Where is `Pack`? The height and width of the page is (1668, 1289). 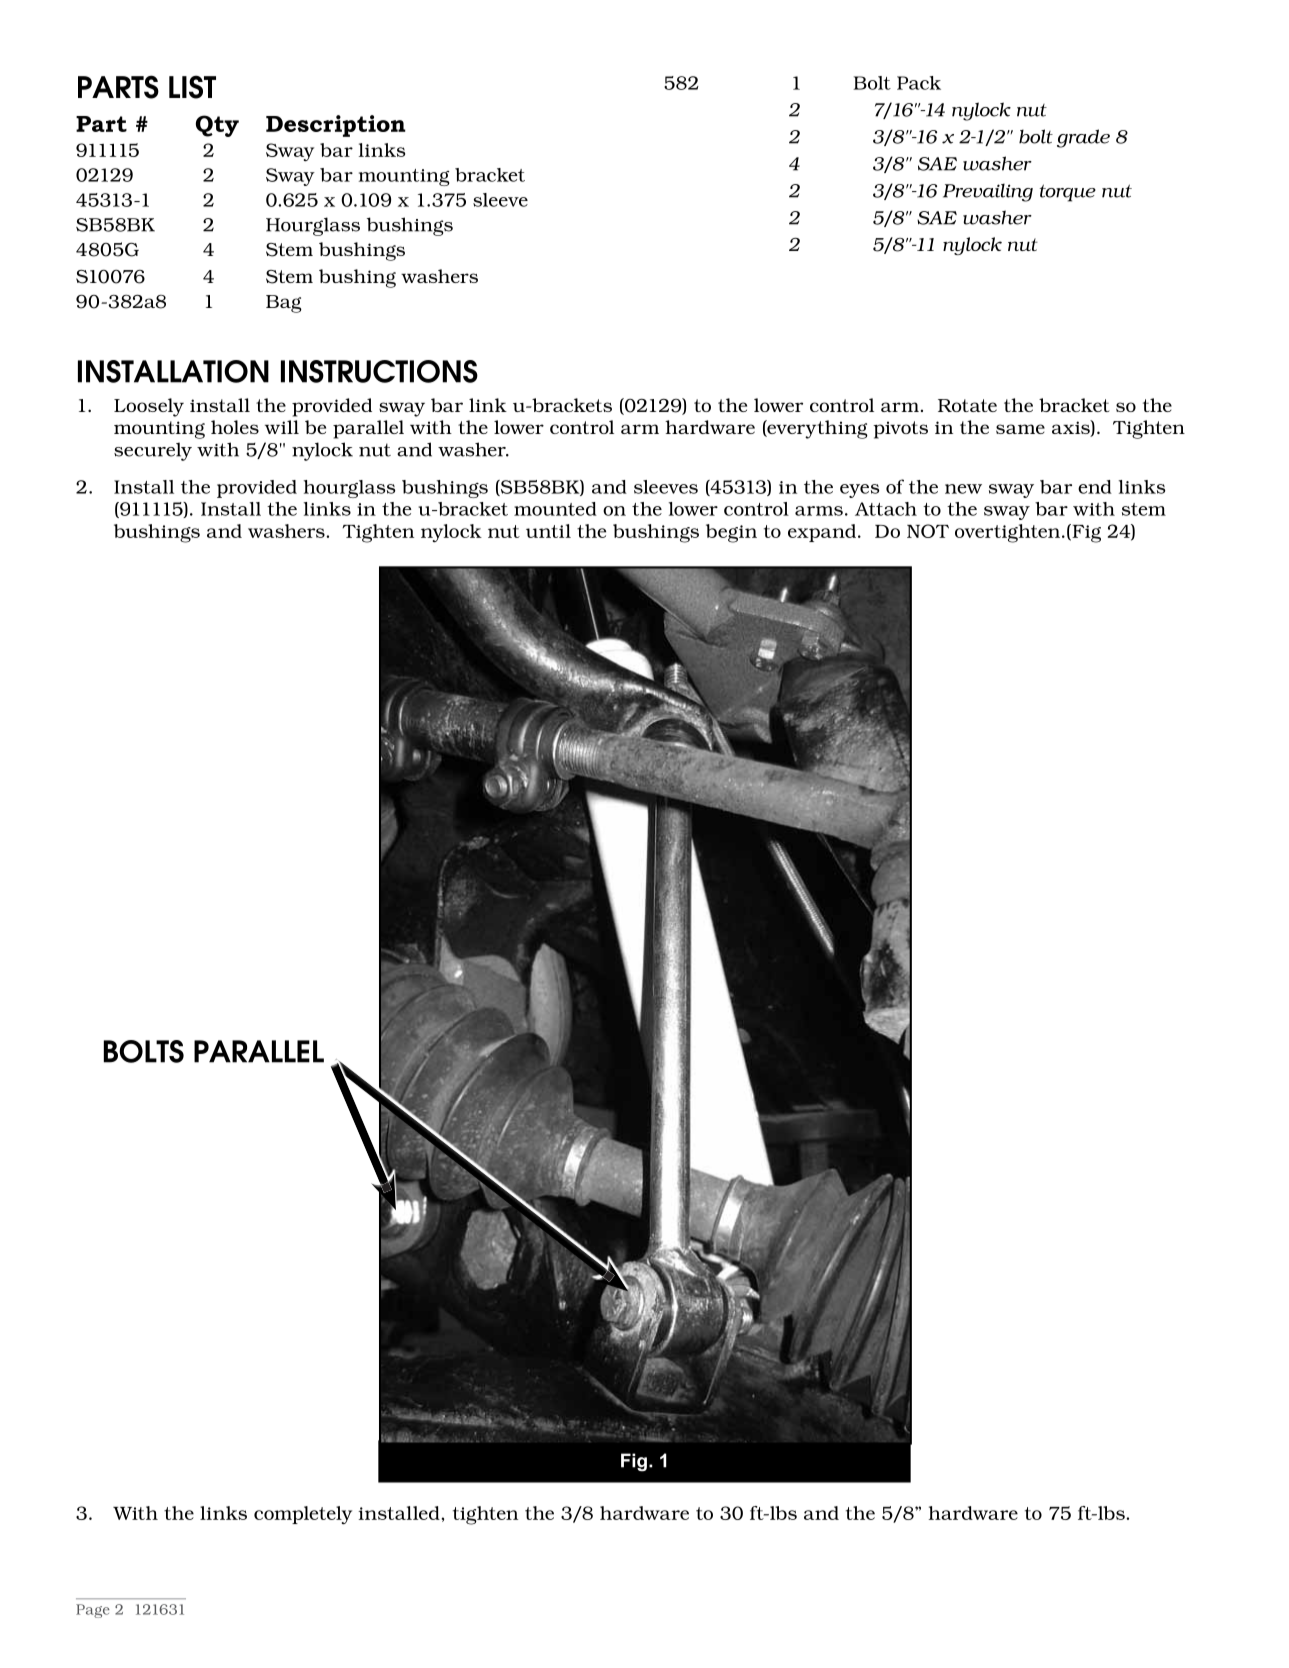 Pack is located at coordinates (919, 83).
